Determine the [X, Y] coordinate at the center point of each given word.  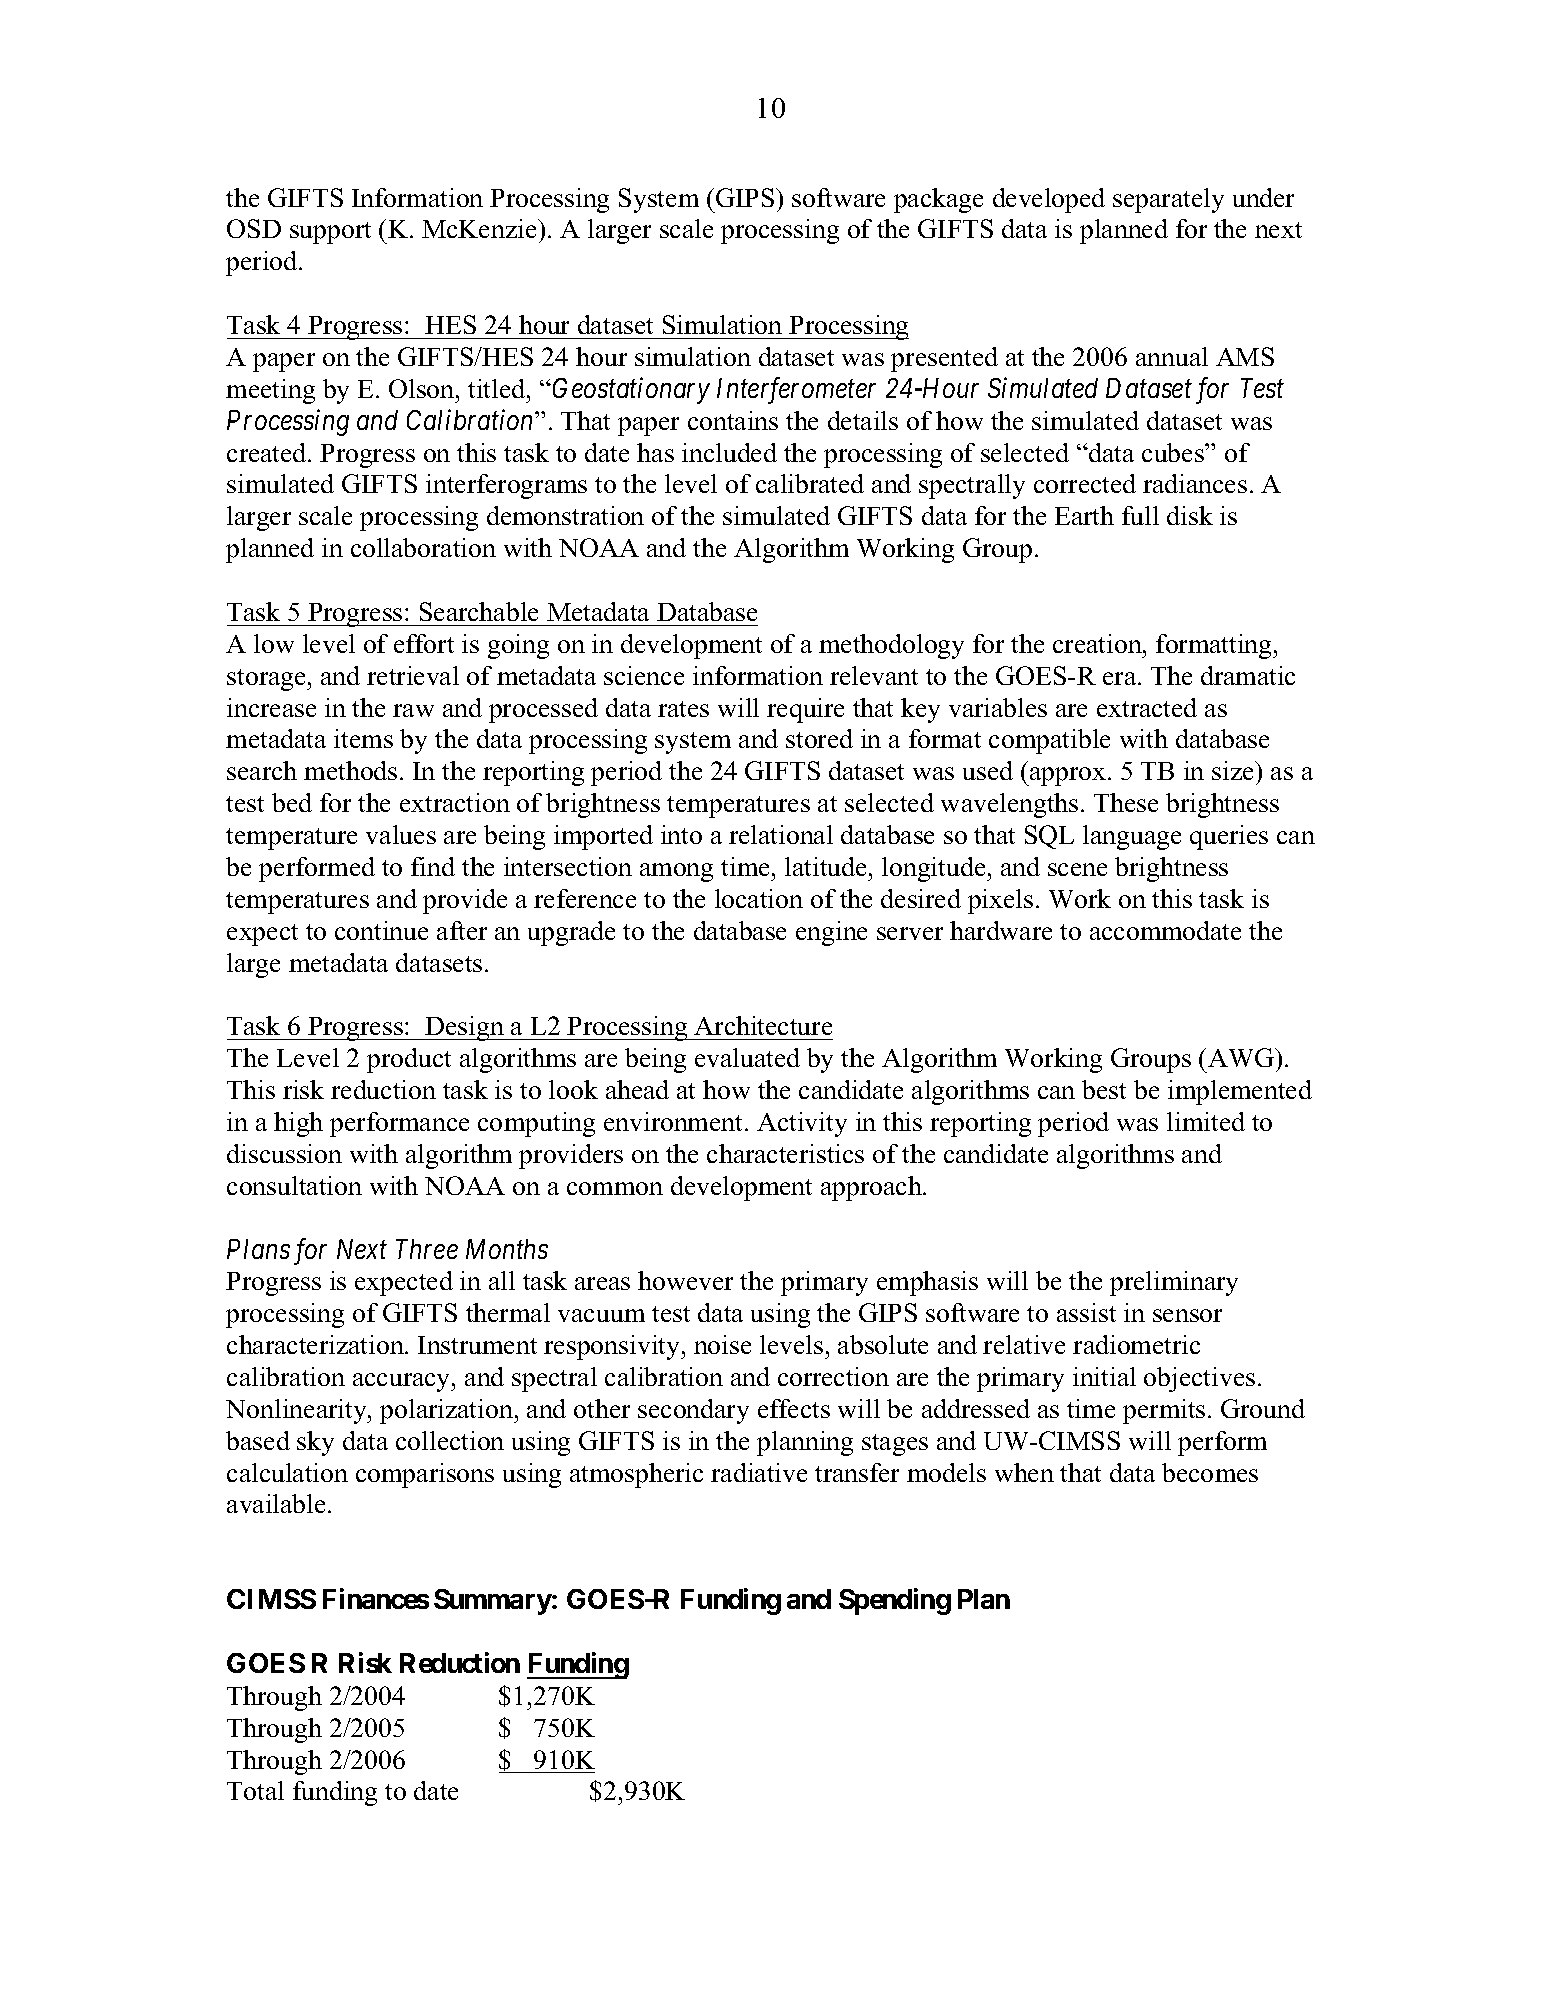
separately [1168, 200]
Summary [493, 1602]
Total [255, 1790]
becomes [1210, 1472]
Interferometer [796, 390]
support [330, 233]
